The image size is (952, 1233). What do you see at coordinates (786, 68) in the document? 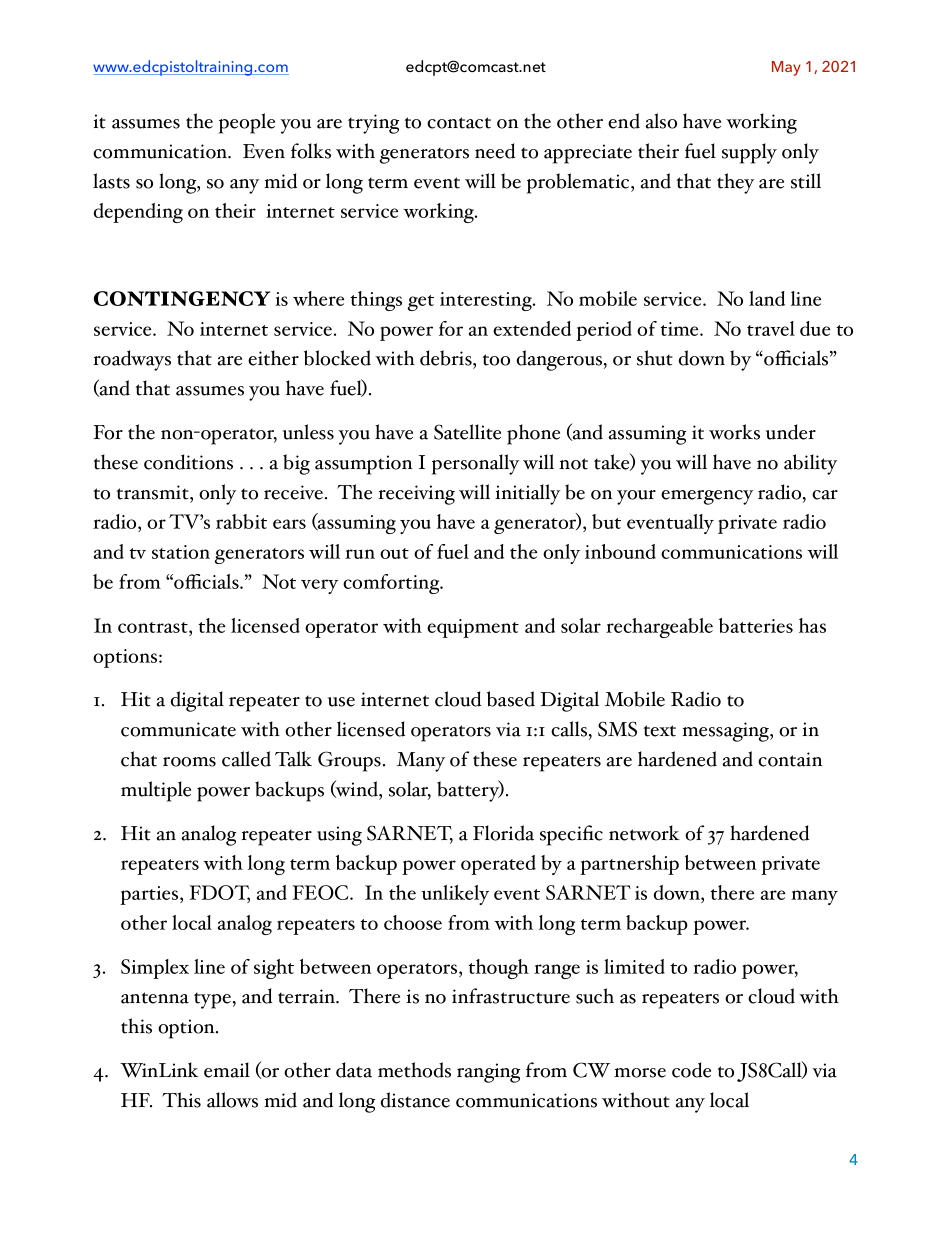
I see `May` at bounding box center [786, 68].
